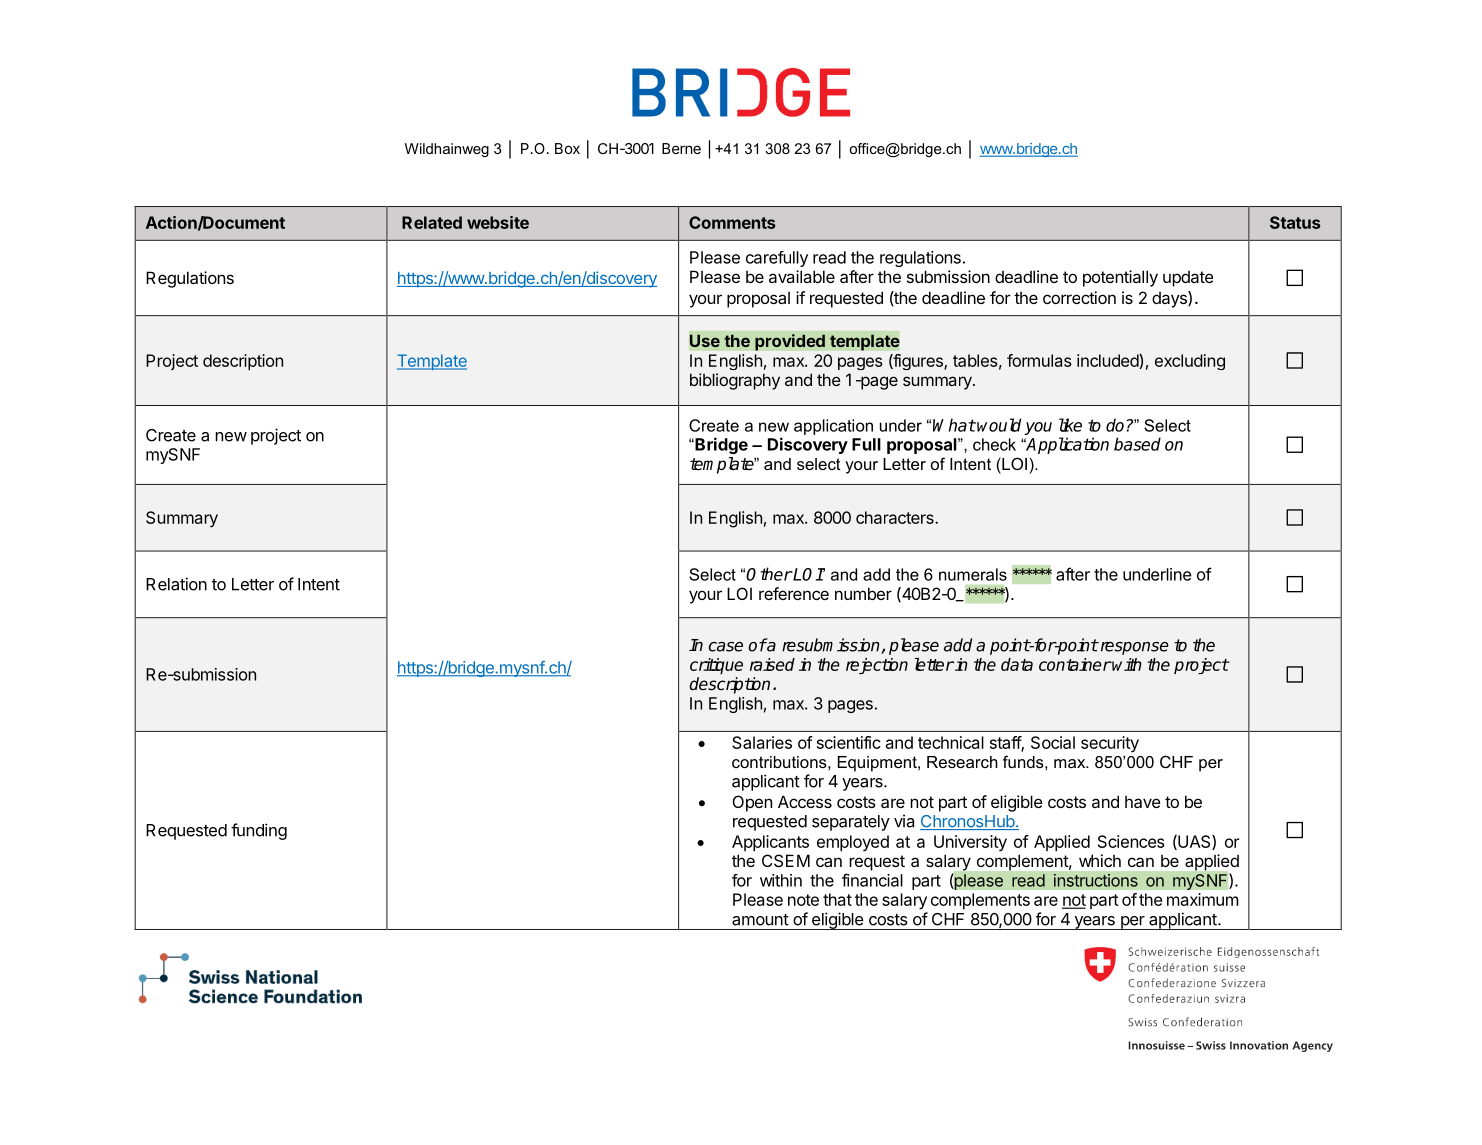  I want to click on funding, so click(259, 831).
